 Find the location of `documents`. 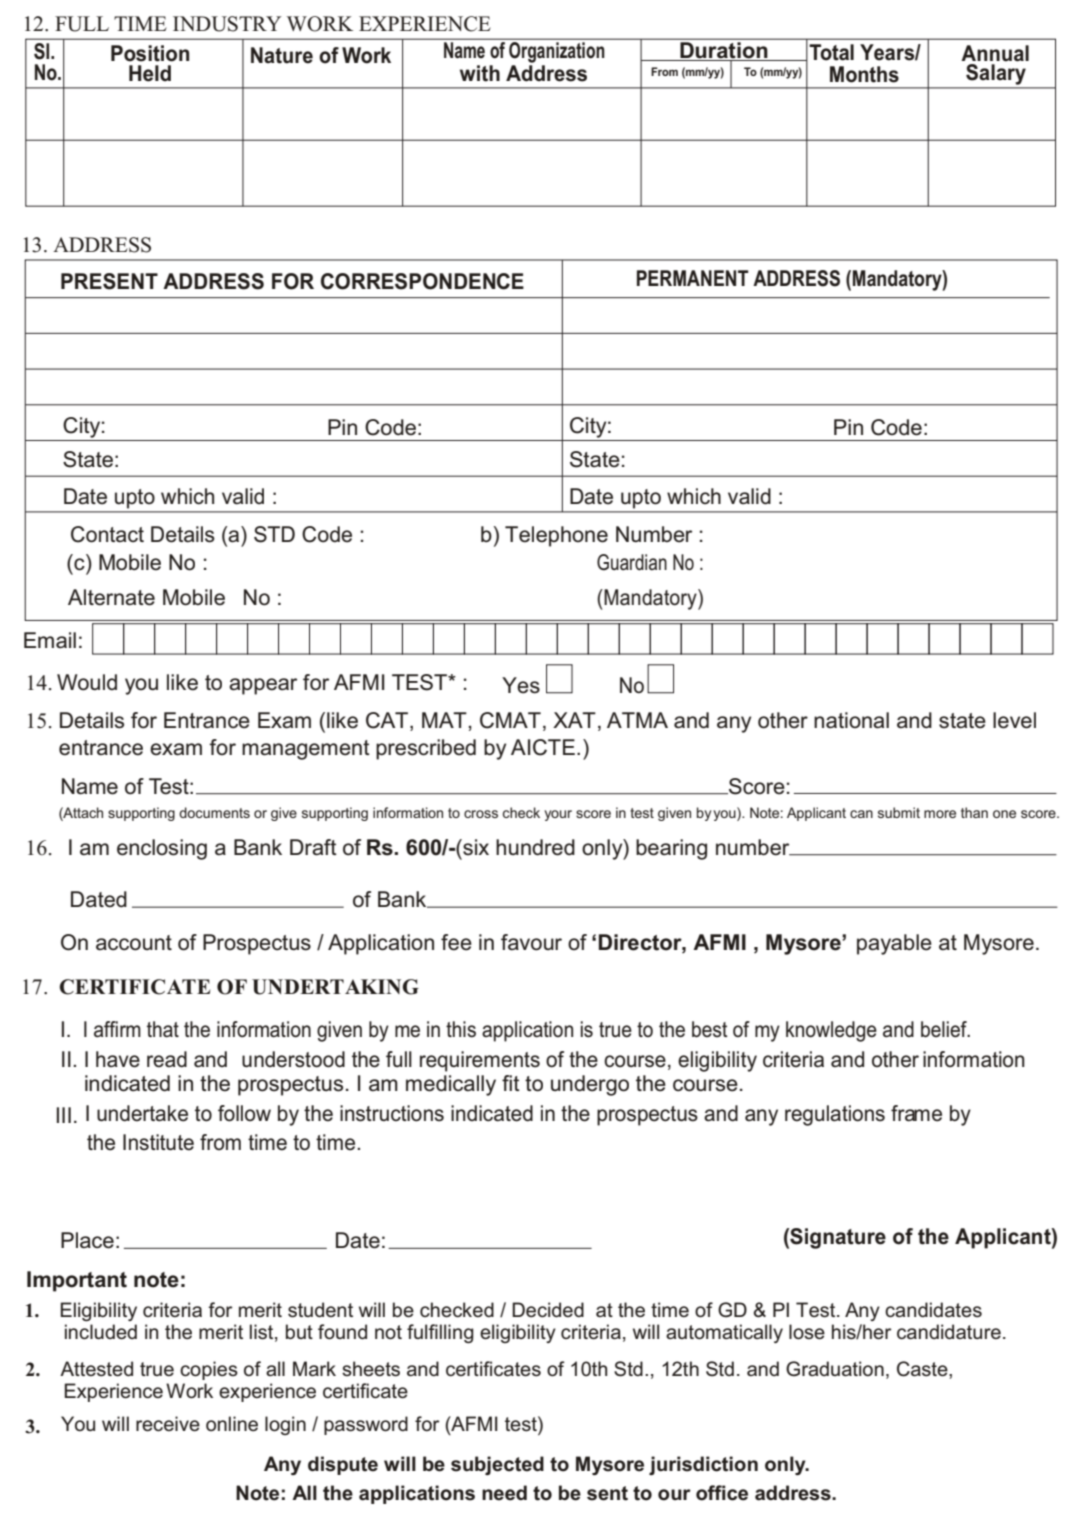

documents is located at coordinates (214, 812).
